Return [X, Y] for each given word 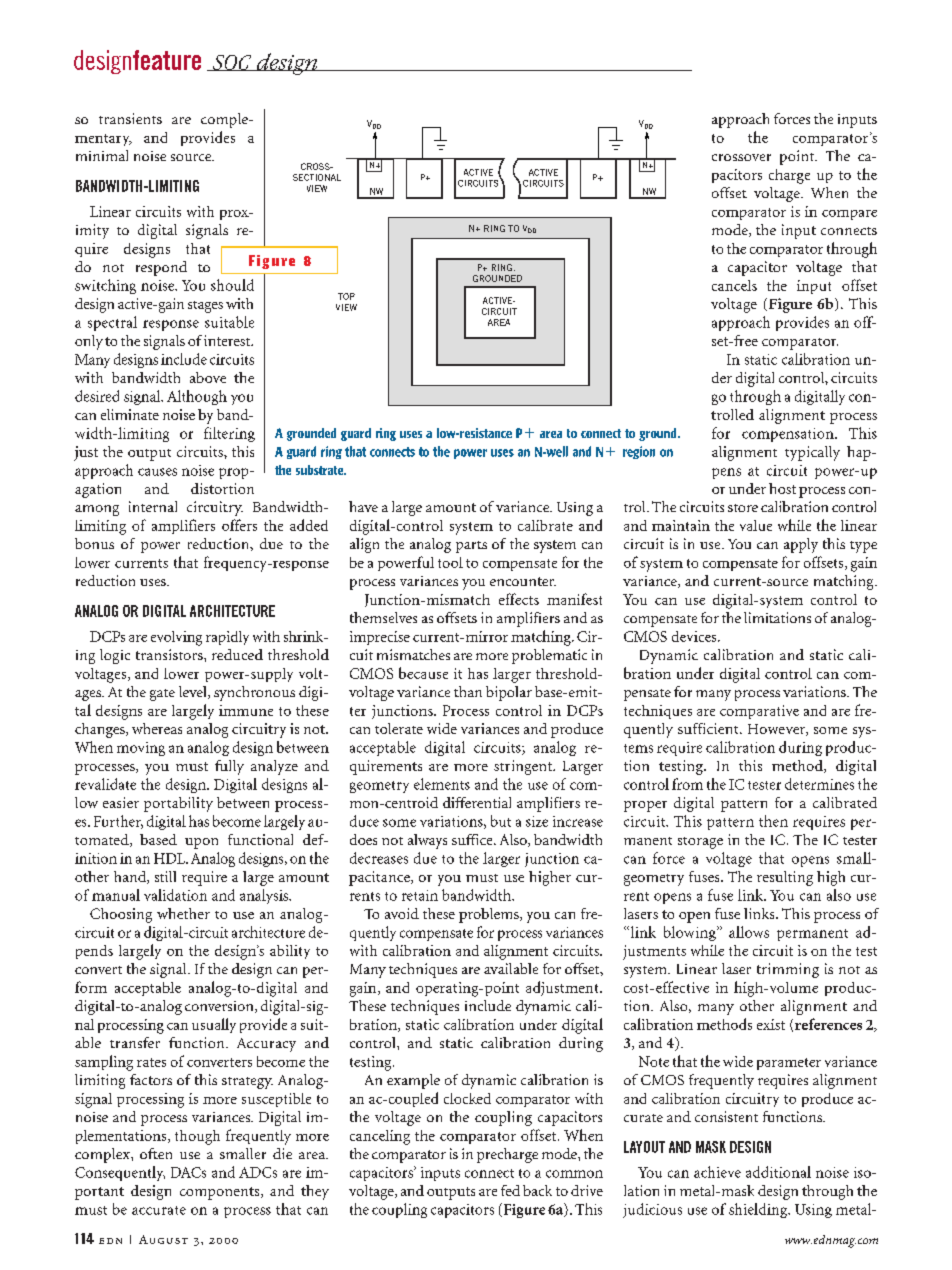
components [221, 1193]
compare [849, 215]
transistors [170, 654]
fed [510, 1190]
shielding [759, 1210]
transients [130, 118]
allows [749, 932]
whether [183, 913]
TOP [346, 296]
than [468, 691]
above [208, 377]
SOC [232, 63]
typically [812, 453]
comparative [759, 712]
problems [490, 915]
